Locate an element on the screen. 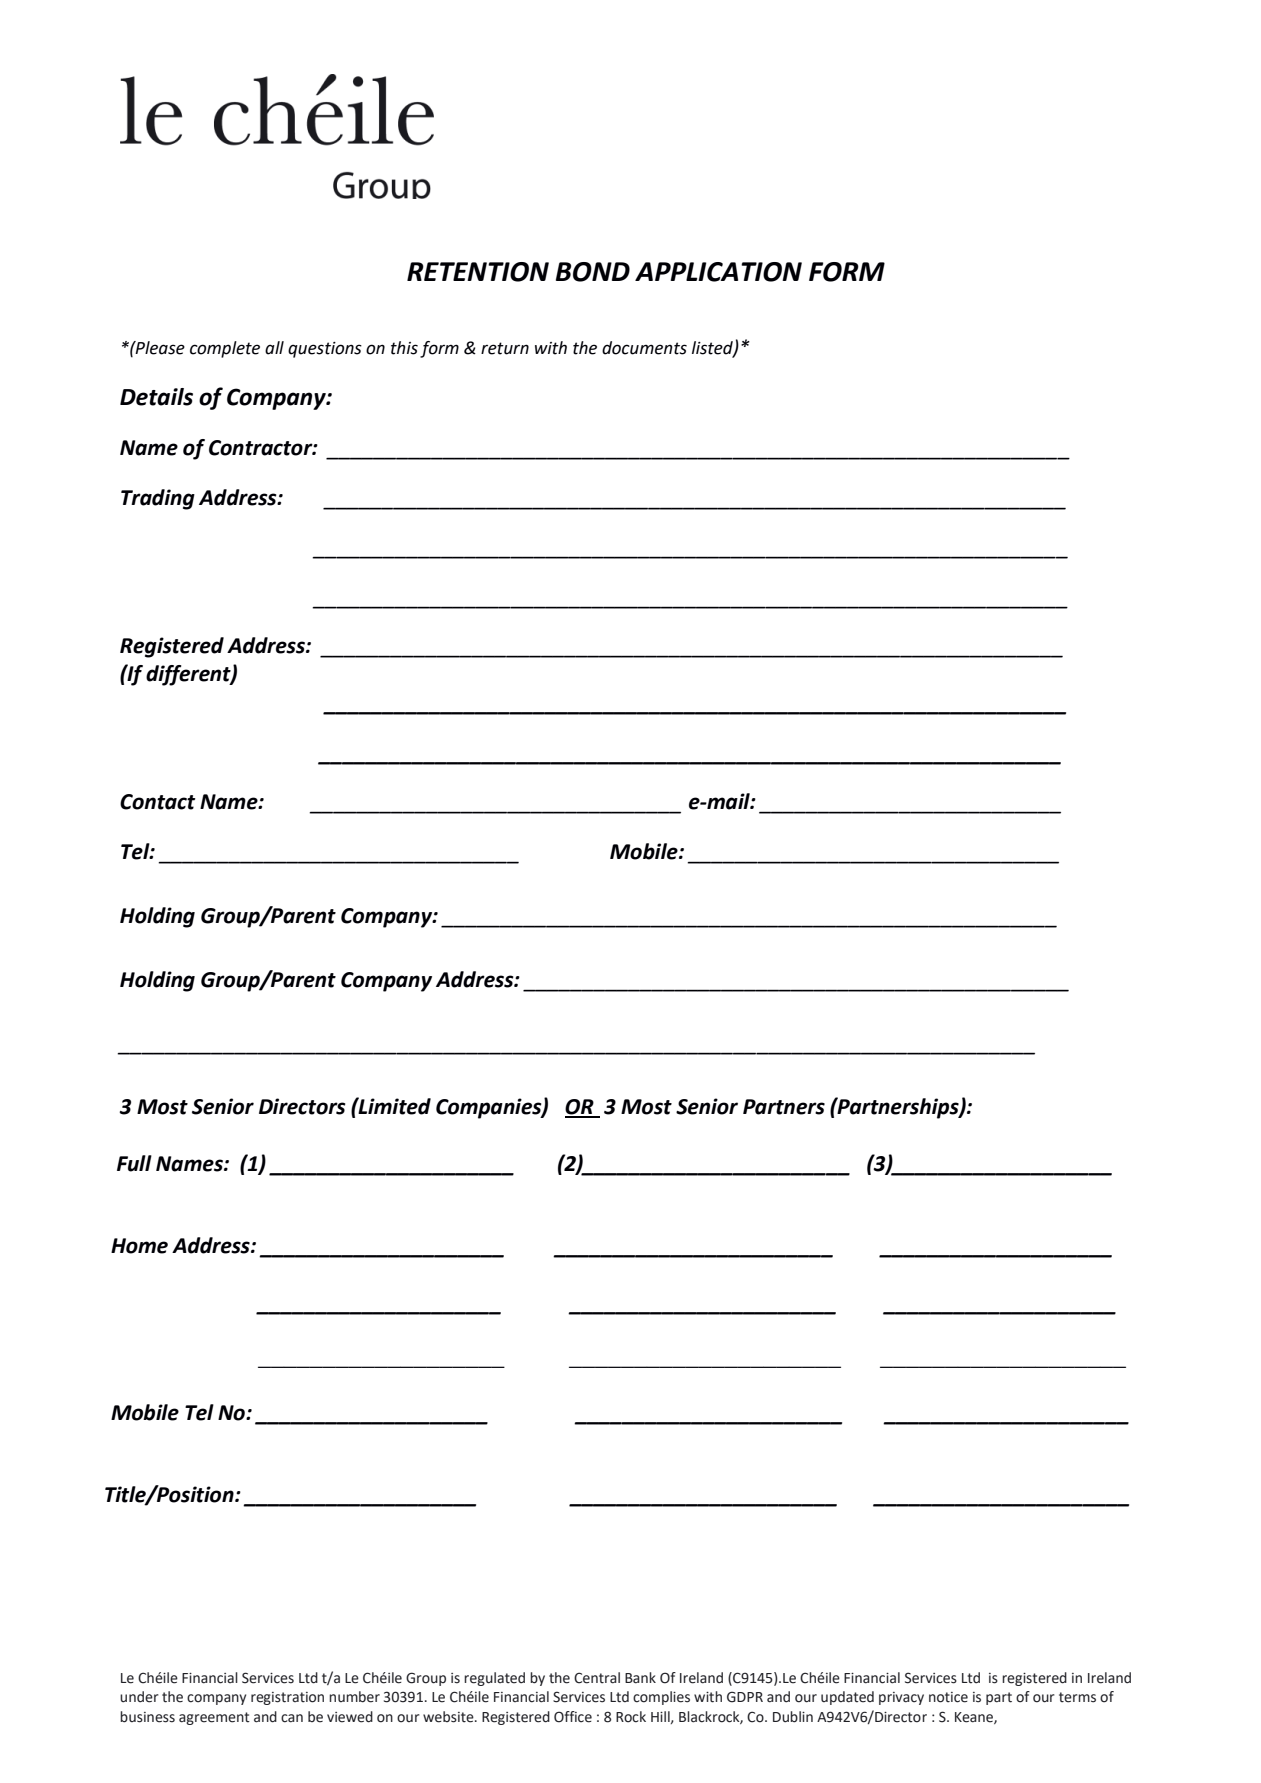 This screenshot has height=1783, width=1261. Home is located at coordinates (139, 1246).
